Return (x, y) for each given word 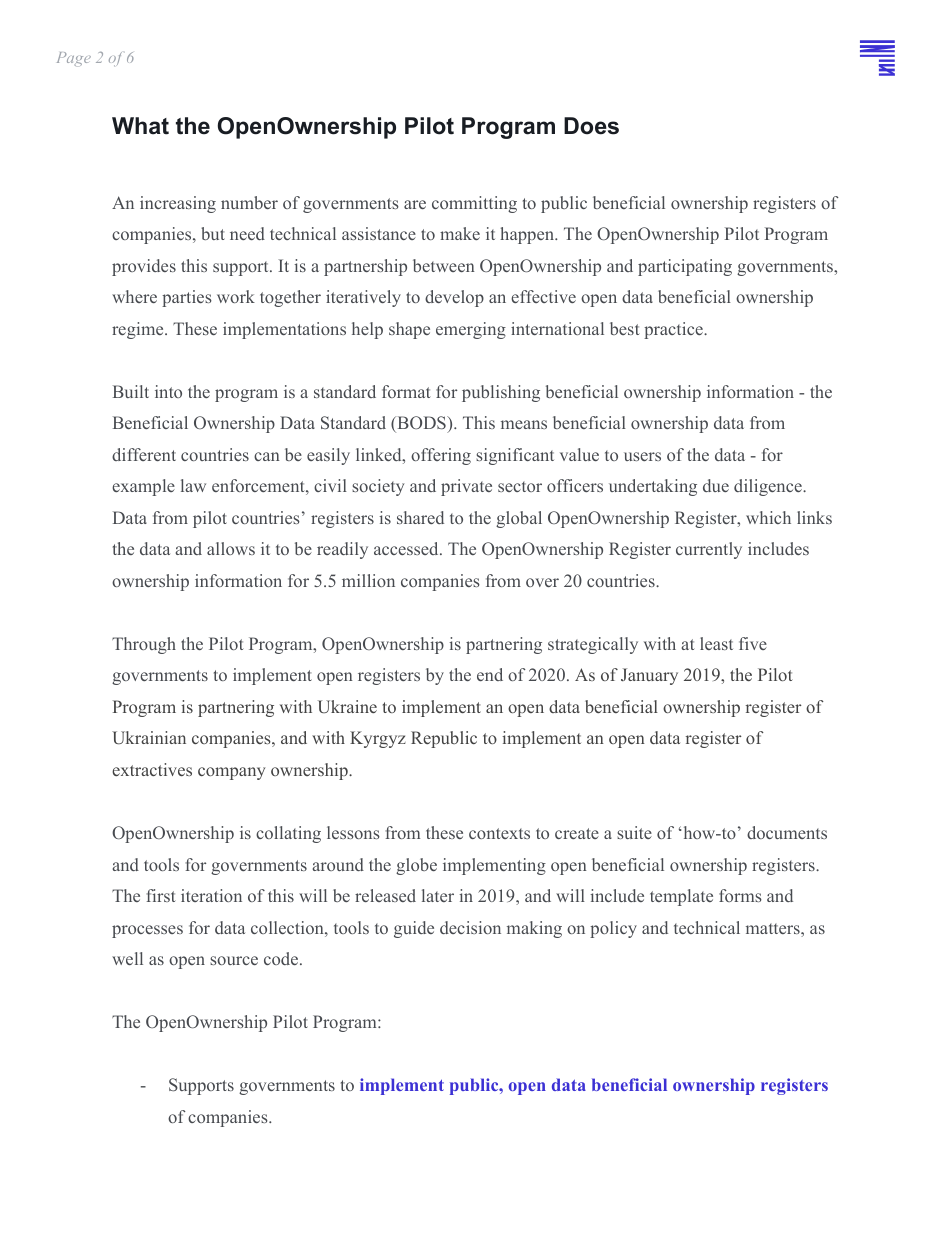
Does (591, 126)
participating (685, 267)
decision (470, 927)
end (490, 674)
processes (147, 931)
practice (674, 330)
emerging (471, 330)
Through (144, 645)
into (168, 391)
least (716, 643)
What (140, 126)
